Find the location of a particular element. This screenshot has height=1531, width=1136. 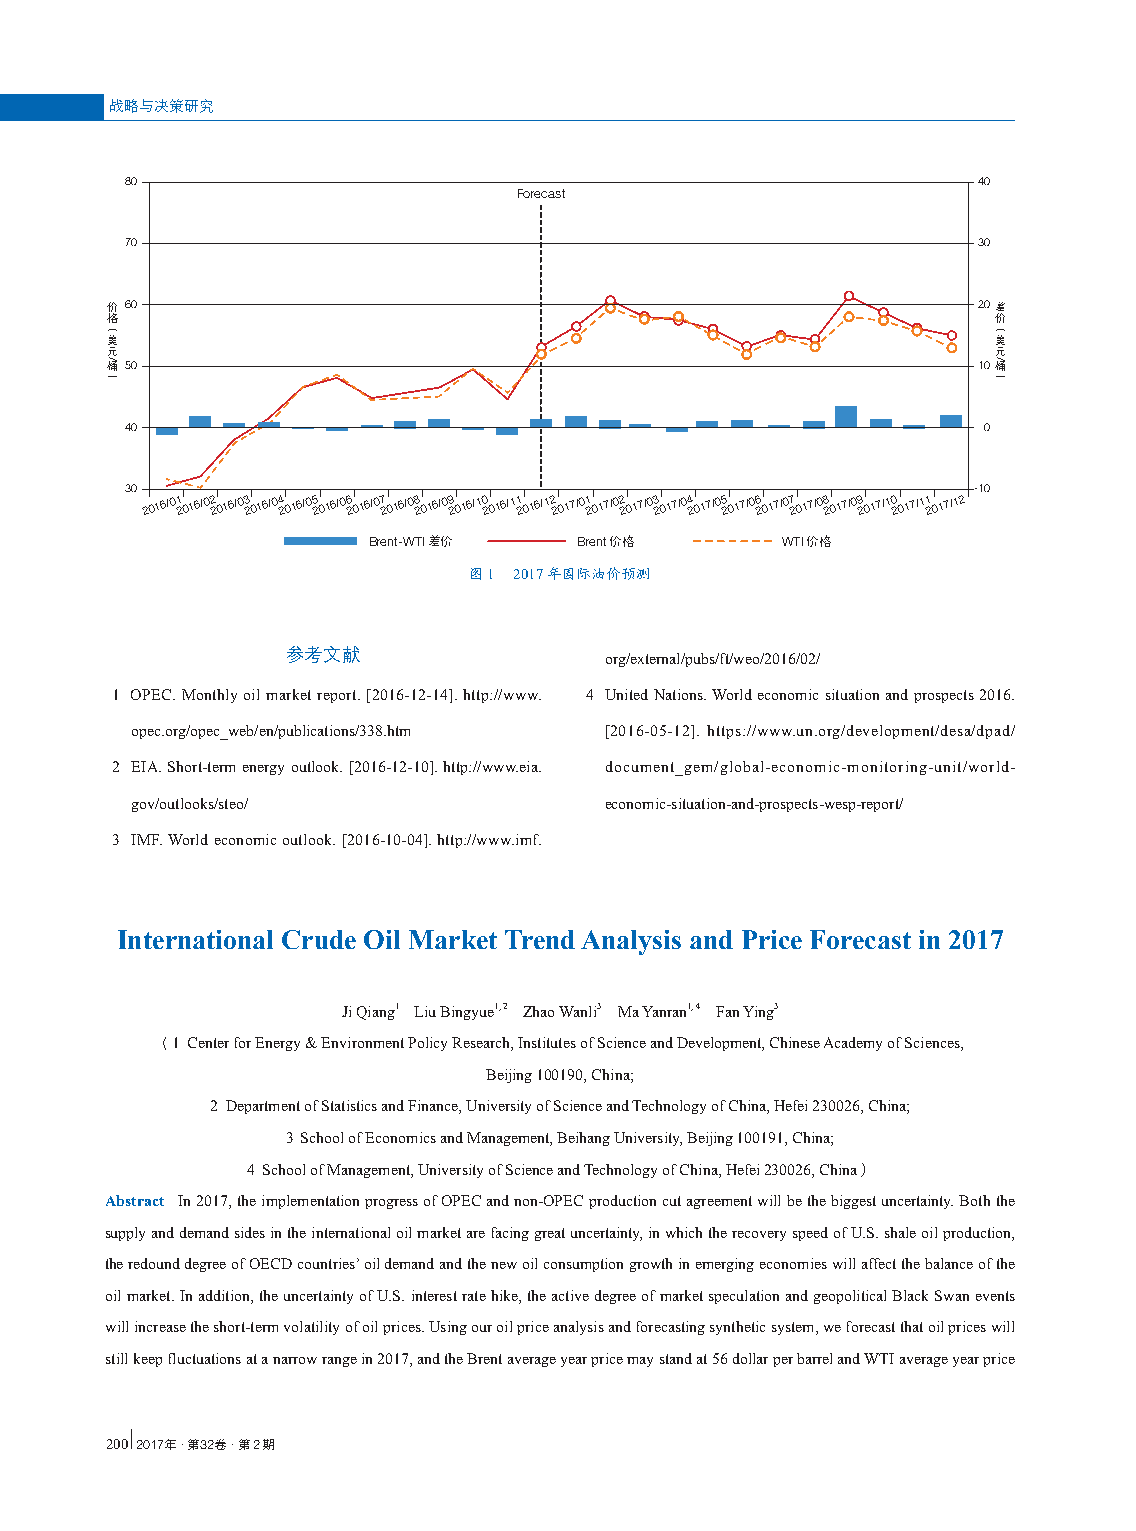

Crude is located at coordinates (319, 939).
